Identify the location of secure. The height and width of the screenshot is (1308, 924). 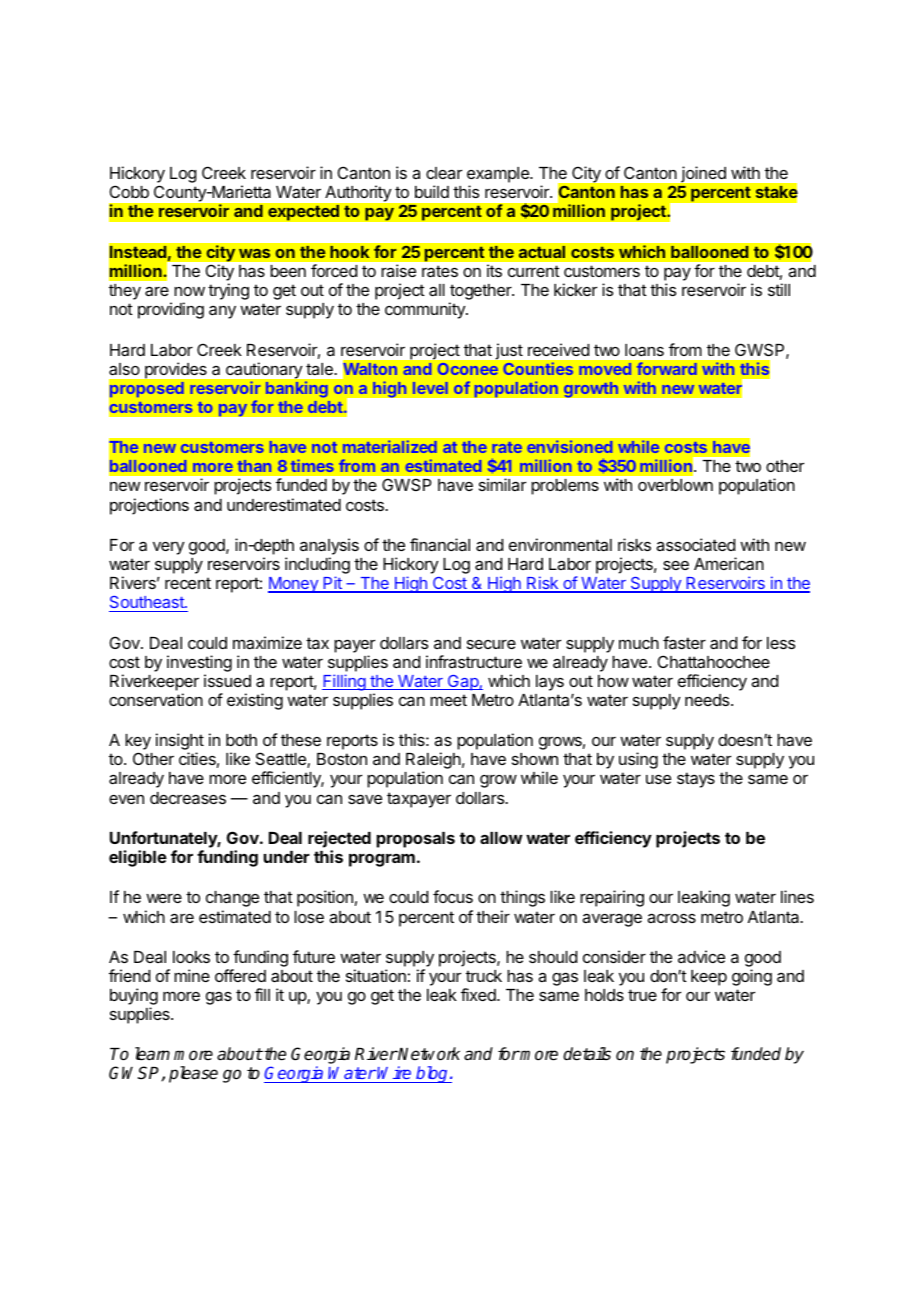
(491, 644).
